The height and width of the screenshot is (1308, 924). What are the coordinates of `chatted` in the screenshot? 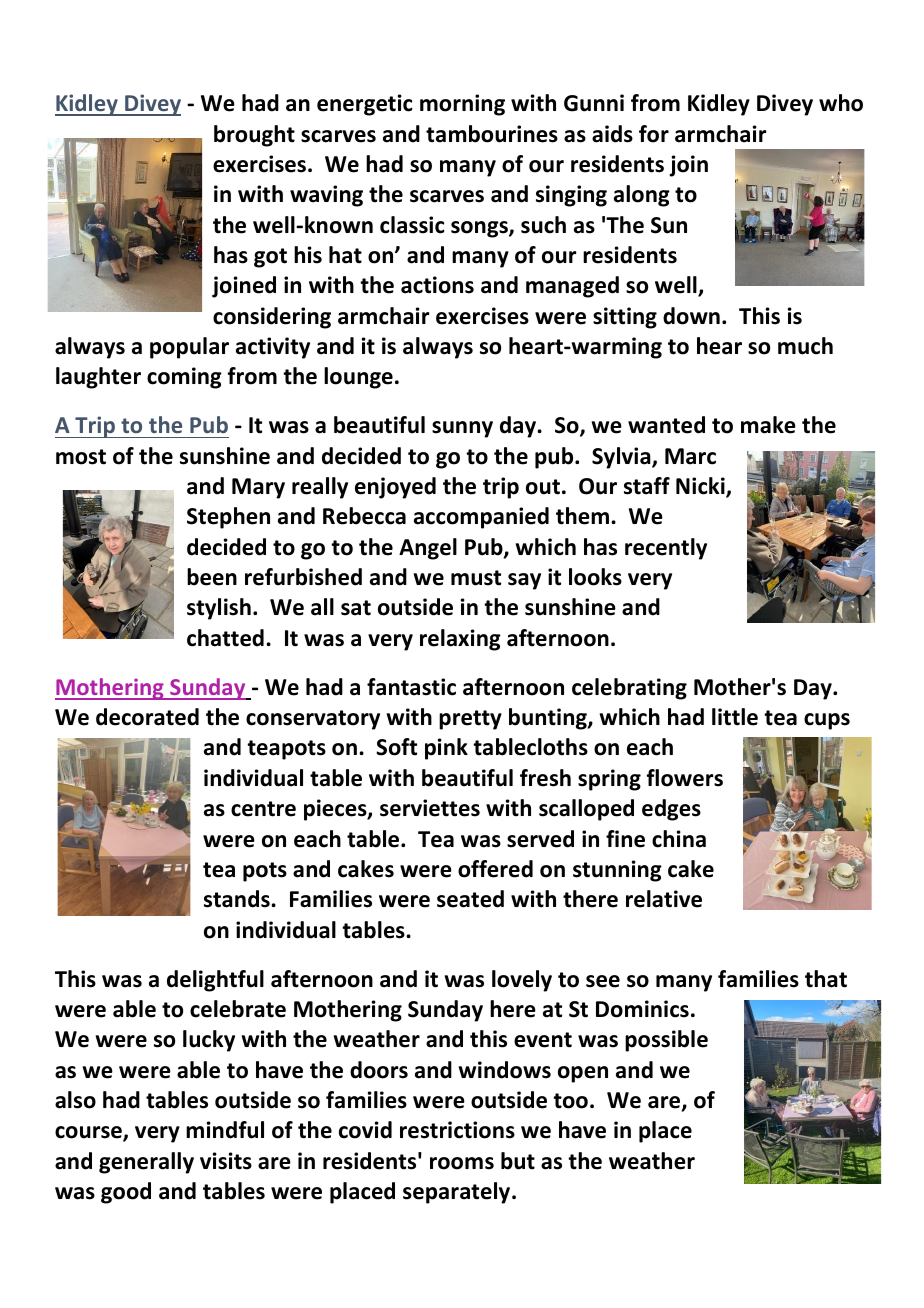 It's located at (225, 638).
